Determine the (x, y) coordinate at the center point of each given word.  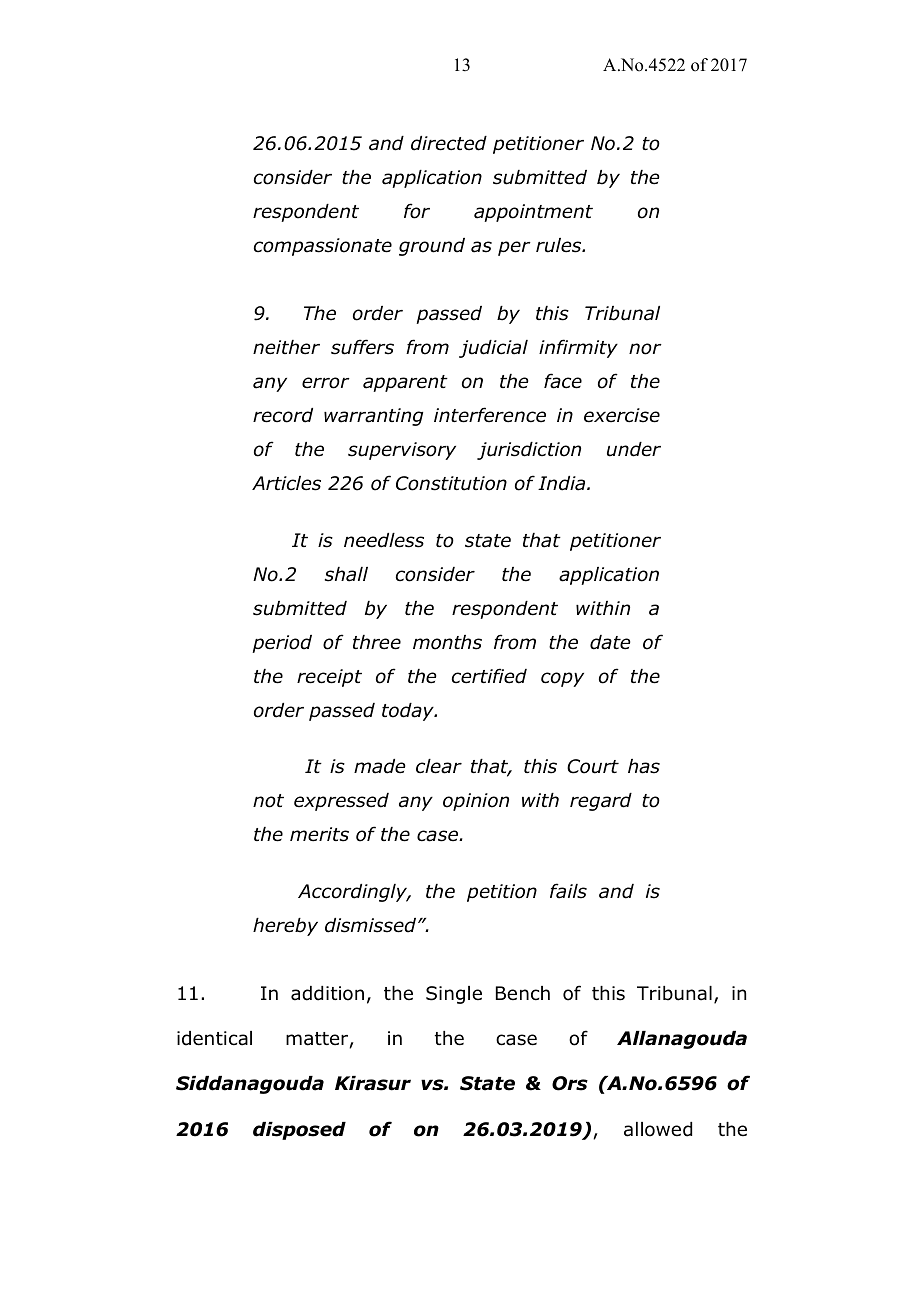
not (268, 801)
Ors (570, 1083)
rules (560, 245)
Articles (286, 483)
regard (601, 802)
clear (439, 766)
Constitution (451, 483)
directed (449, 143)
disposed (299, 1131)
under (634, 449)
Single (454, 995)
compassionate (323, 247)
